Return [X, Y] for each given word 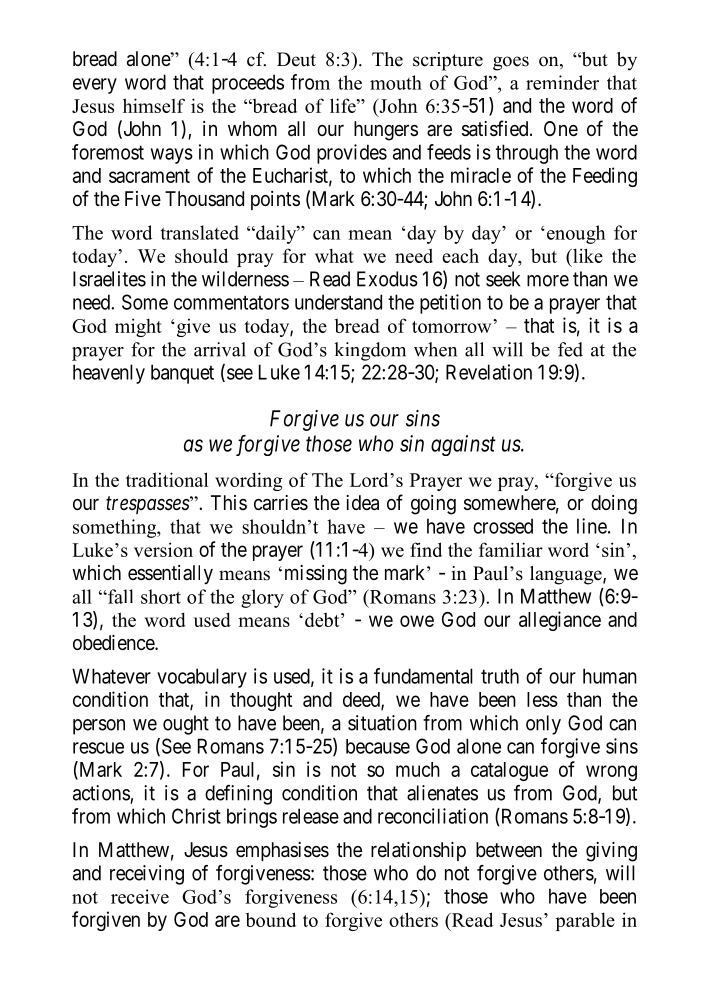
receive [140, 896]
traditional [167, 479]
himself [154, 105]
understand [338, 302]
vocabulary [202, 678]
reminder [562, 82]
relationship [418, 851]
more [548, 281]
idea [362, 503]
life [344, 105]
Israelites [109, 279]
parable [585, 921]
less [542, 699]
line [592, 526]
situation [382, 723]
